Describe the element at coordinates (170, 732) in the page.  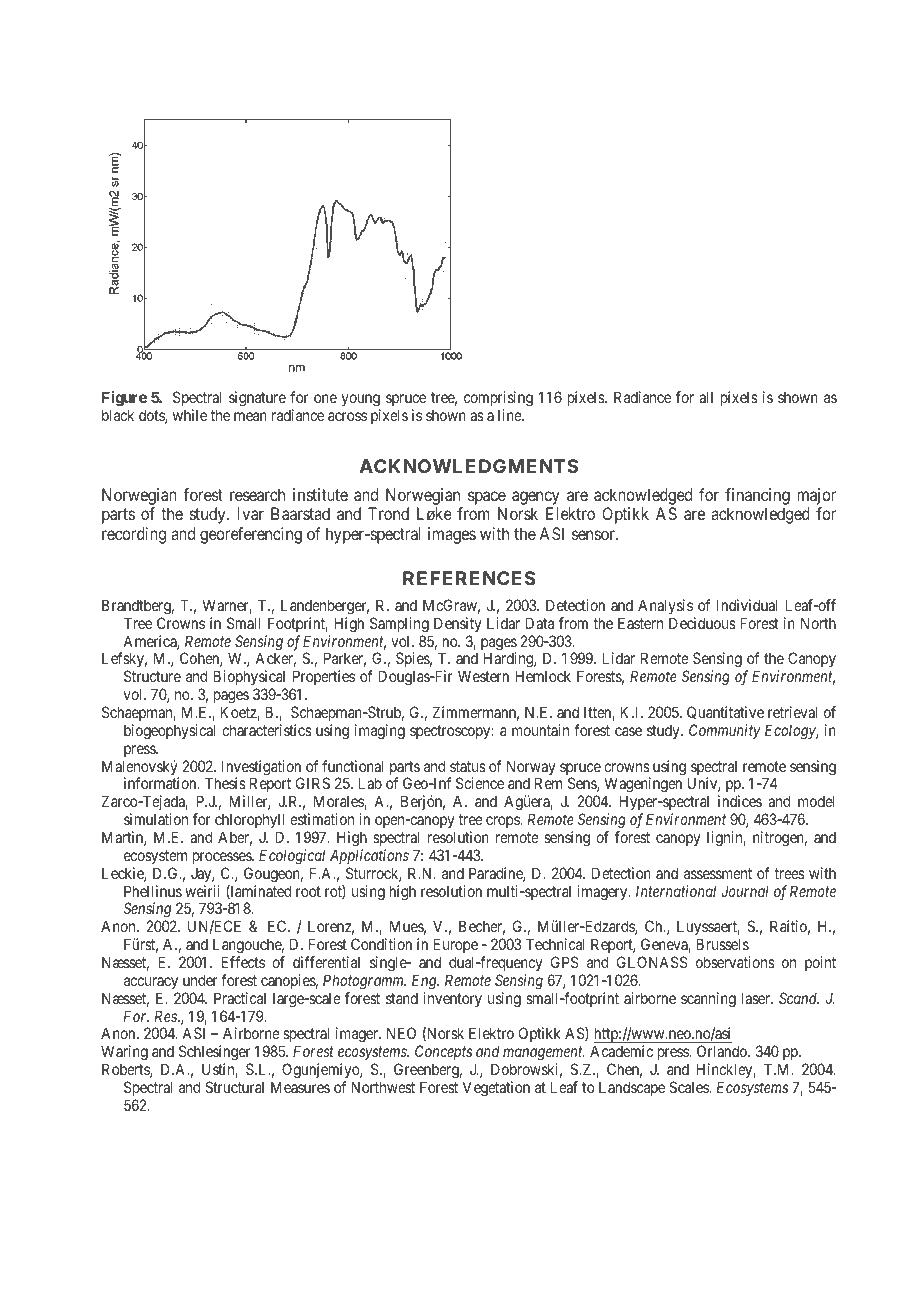
I see `biogeophysical` at that location.
